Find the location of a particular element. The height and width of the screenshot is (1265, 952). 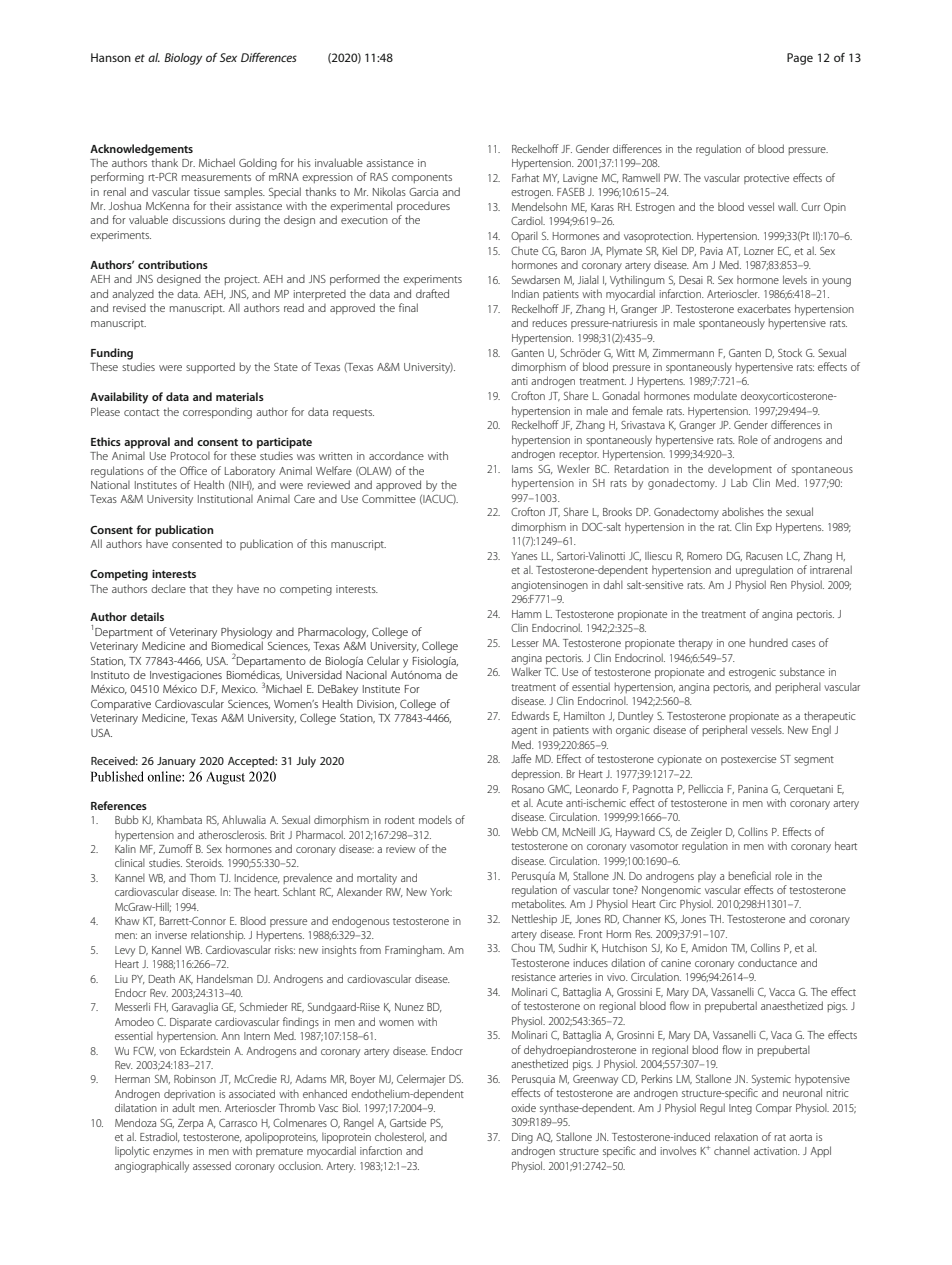

that is located at coordinates (198, 588).
